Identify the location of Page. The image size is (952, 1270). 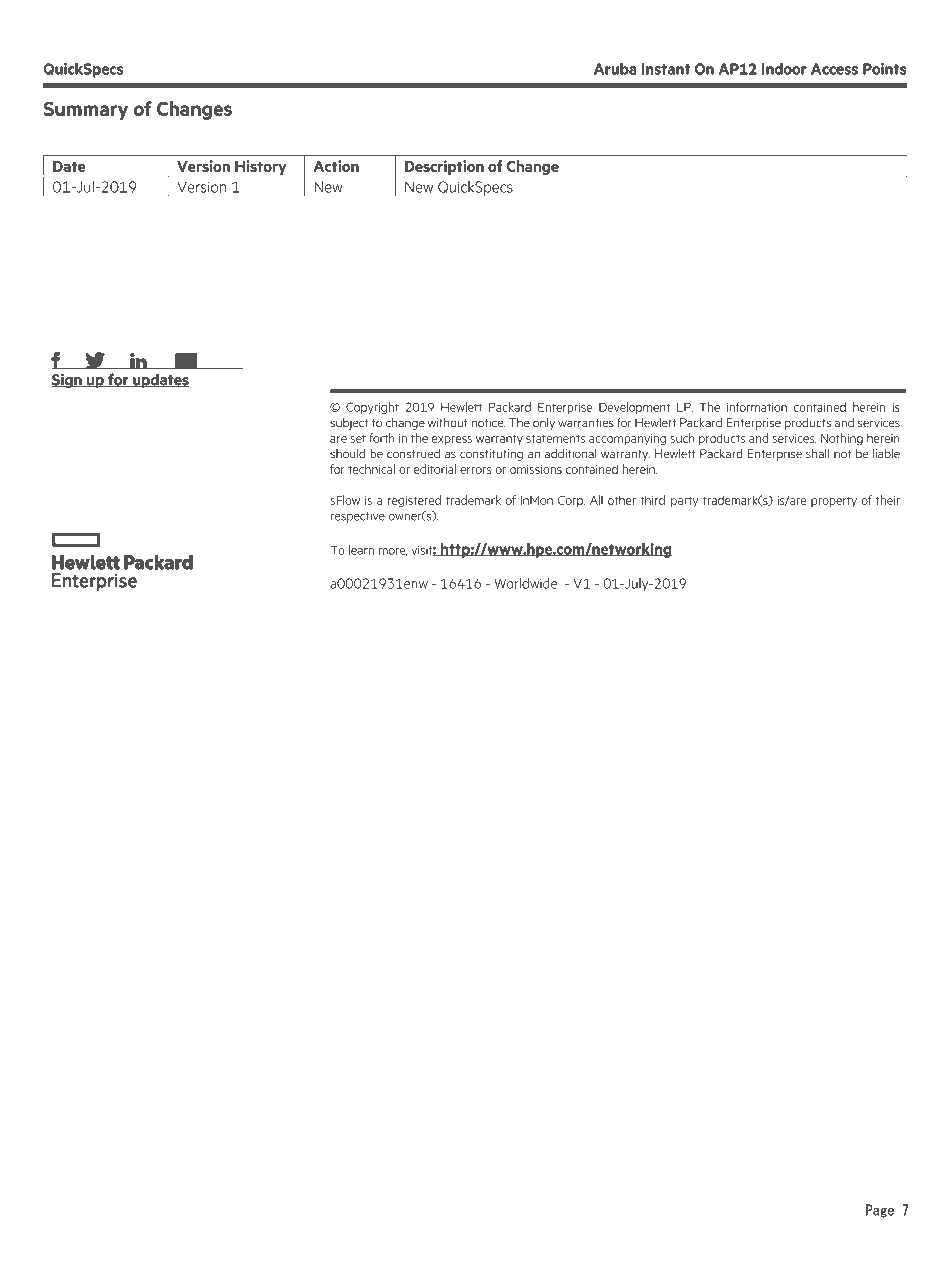
(880, 1211).
